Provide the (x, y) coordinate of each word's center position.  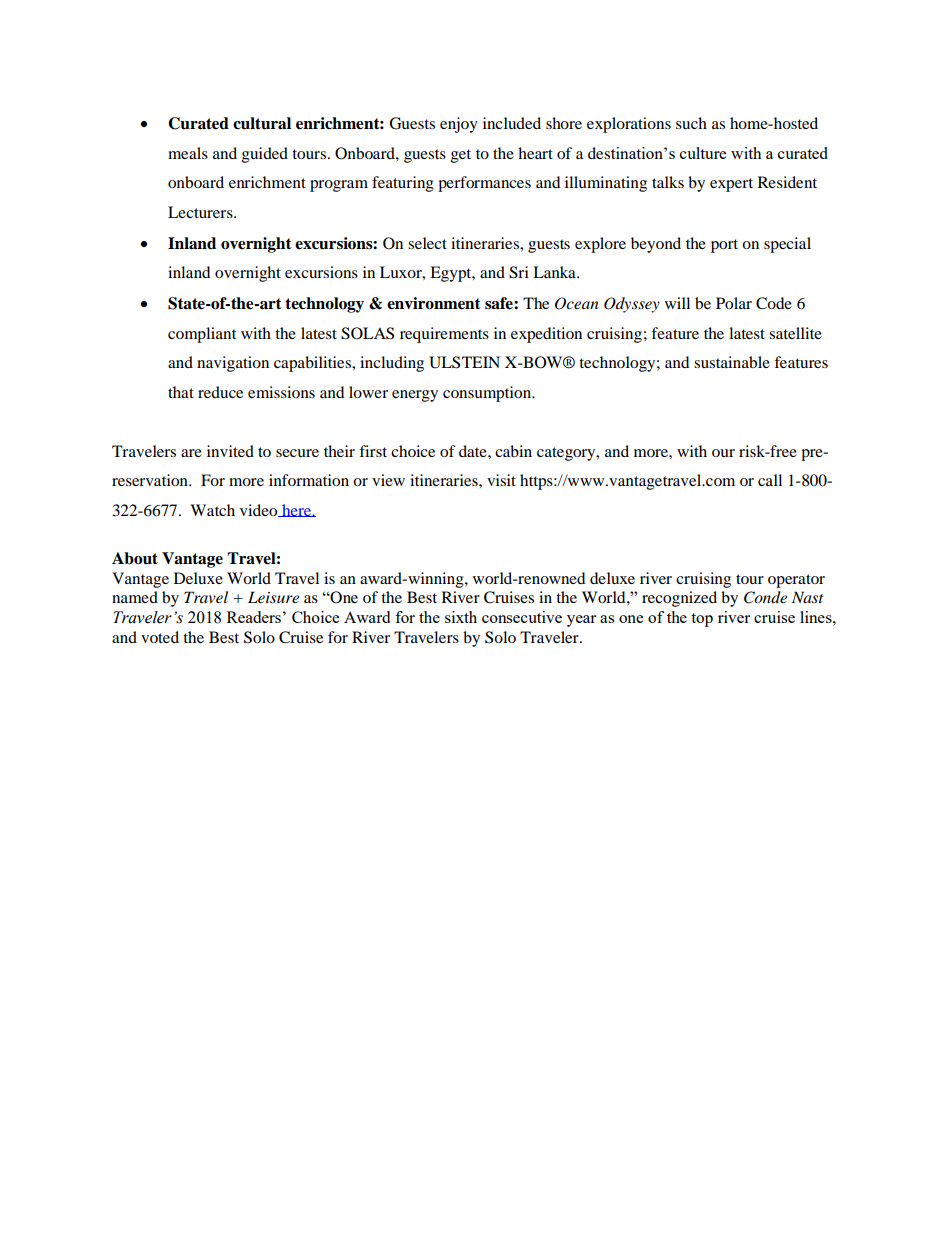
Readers (254, 617)
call (770, 480)
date (474, 451)
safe (500, 303)
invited (230, 451)
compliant (202, 335)
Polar (734, 303)
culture (703, 153)
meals (188, 153)
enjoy (459, 125)
